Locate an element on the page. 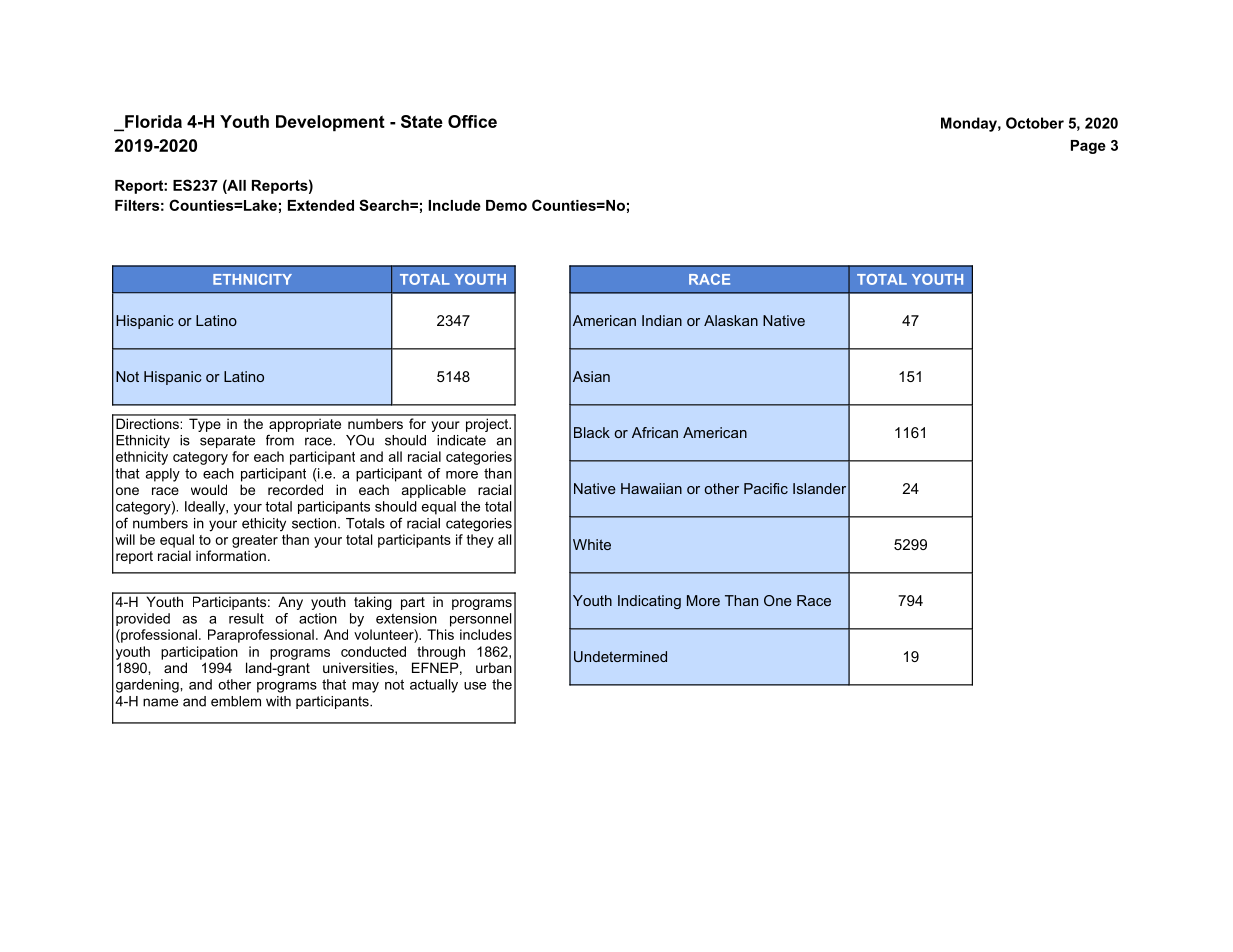 Image resolution: width=1233 pixels, height=952 pixels. Development is located at coordinates (330, 123).
